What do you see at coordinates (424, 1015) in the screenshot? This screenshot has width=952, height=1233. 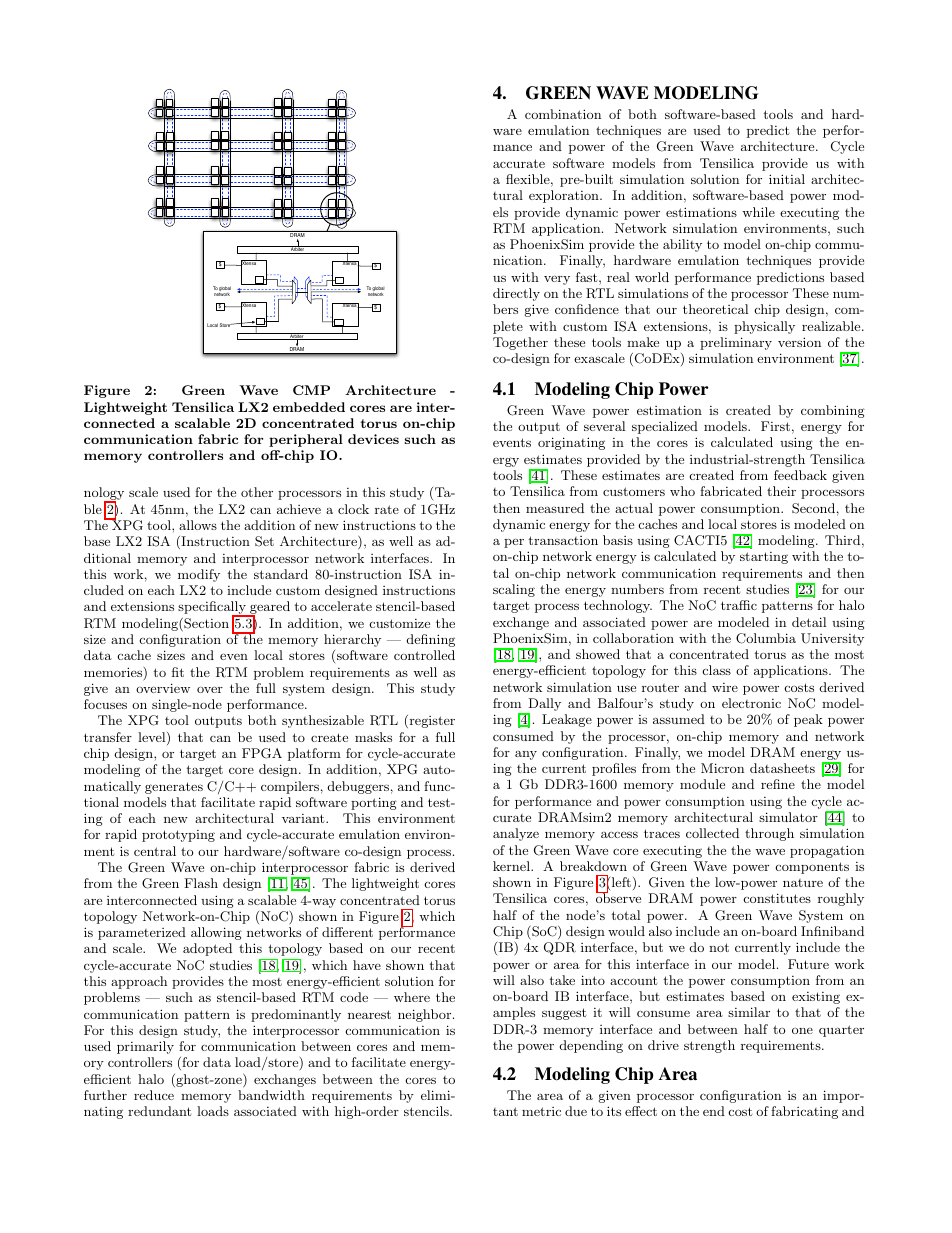 I see `neighbor` at bounding box center [424, 1015].
